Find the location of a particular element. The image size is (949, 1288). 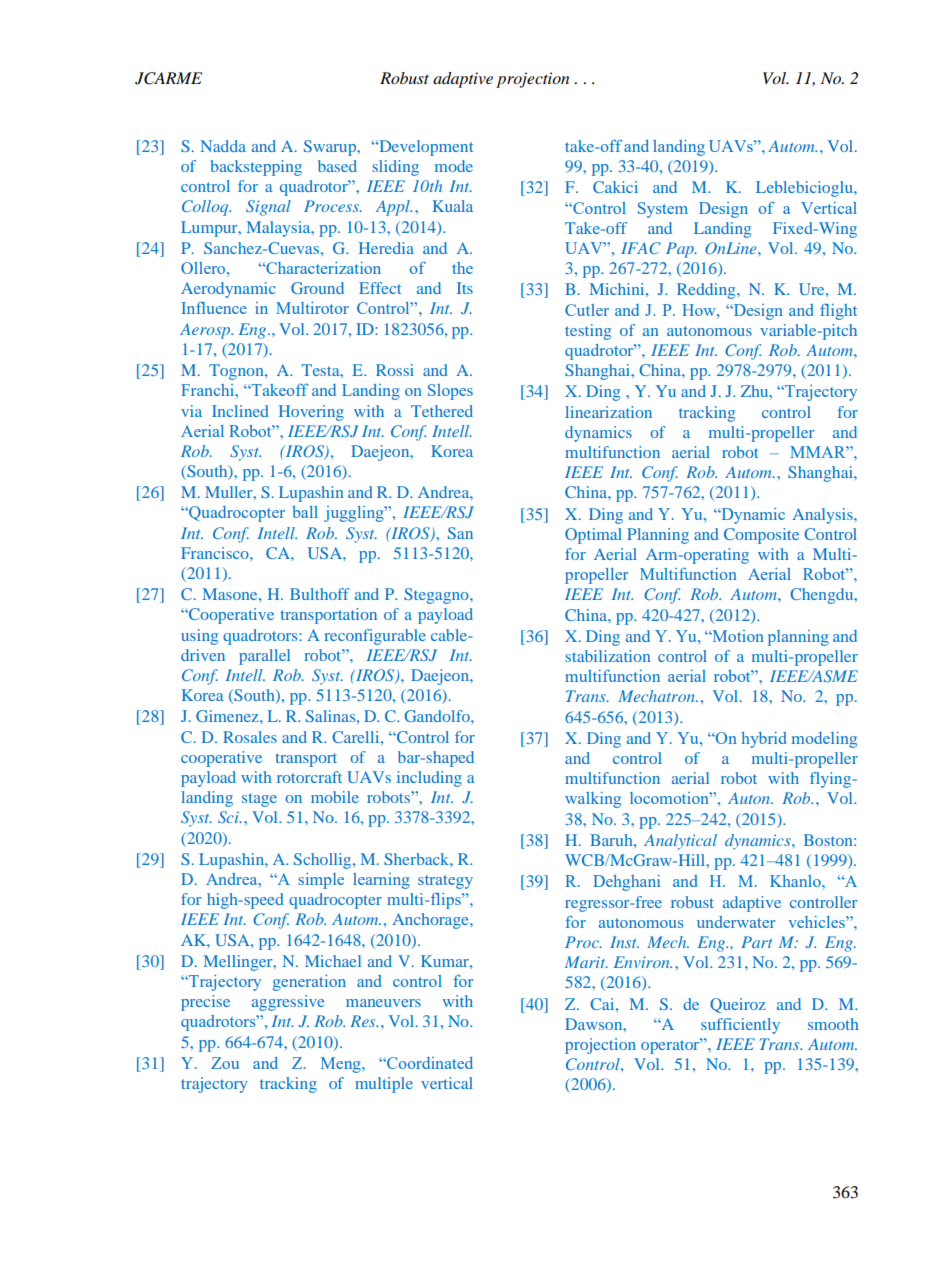

How is located at coordinates (700, 310).
